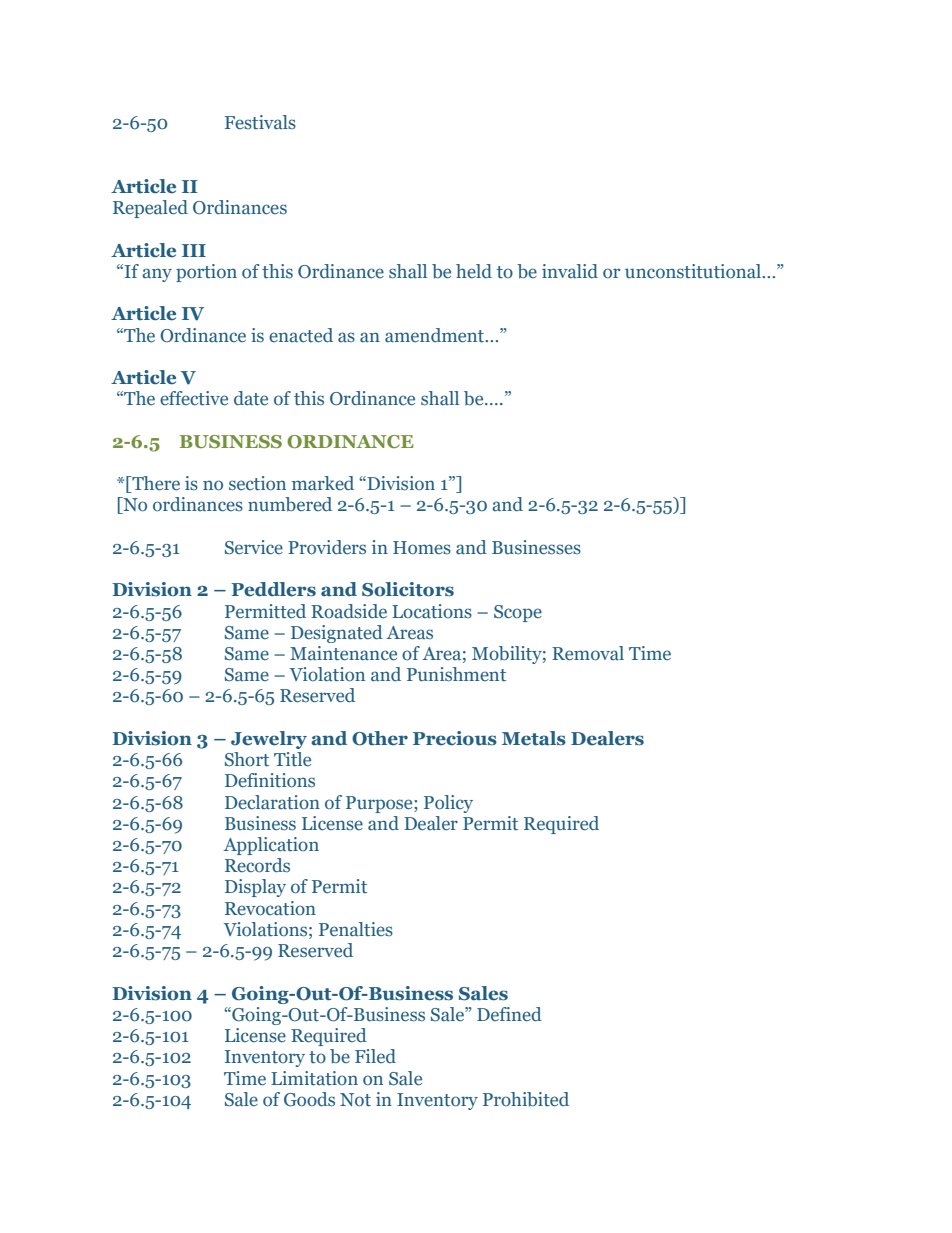 This document has width=952, height=1233. I want to click on Punishment, so click(456, 674).
